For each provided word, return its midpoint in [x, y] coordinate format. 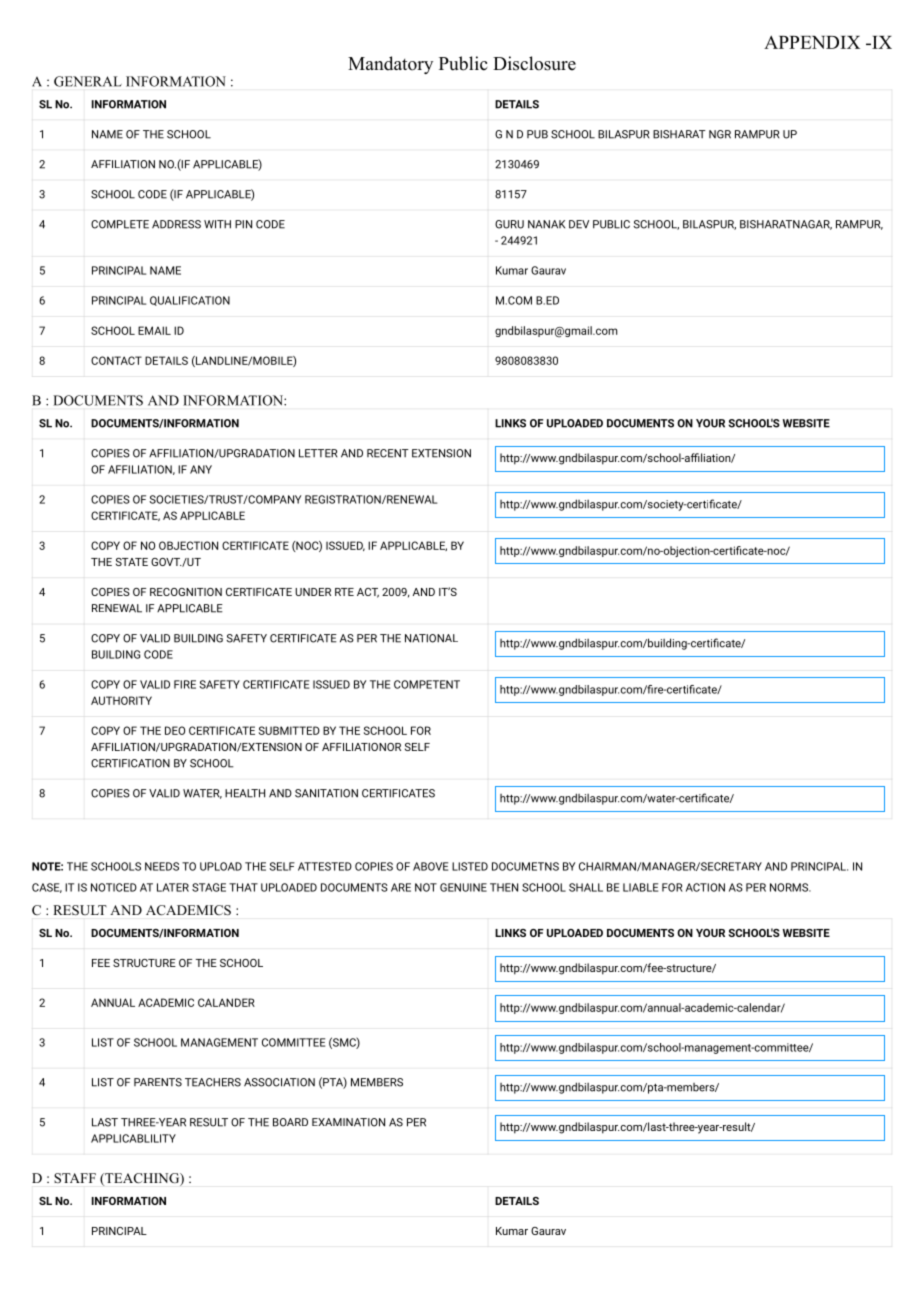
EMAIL [154, 330]
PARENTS [158, 1082]
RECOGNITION [186, 592]
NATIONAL [431, 638]
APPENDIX [812, 42]
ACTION [705, 887]
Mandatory [390, 65]
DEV [579, 224]
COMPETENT [427, 684]
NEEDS [162, 866]
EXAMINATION [348, 1122]
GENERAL [88, 81]
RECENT [388, 453]
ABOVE [430, 866]
